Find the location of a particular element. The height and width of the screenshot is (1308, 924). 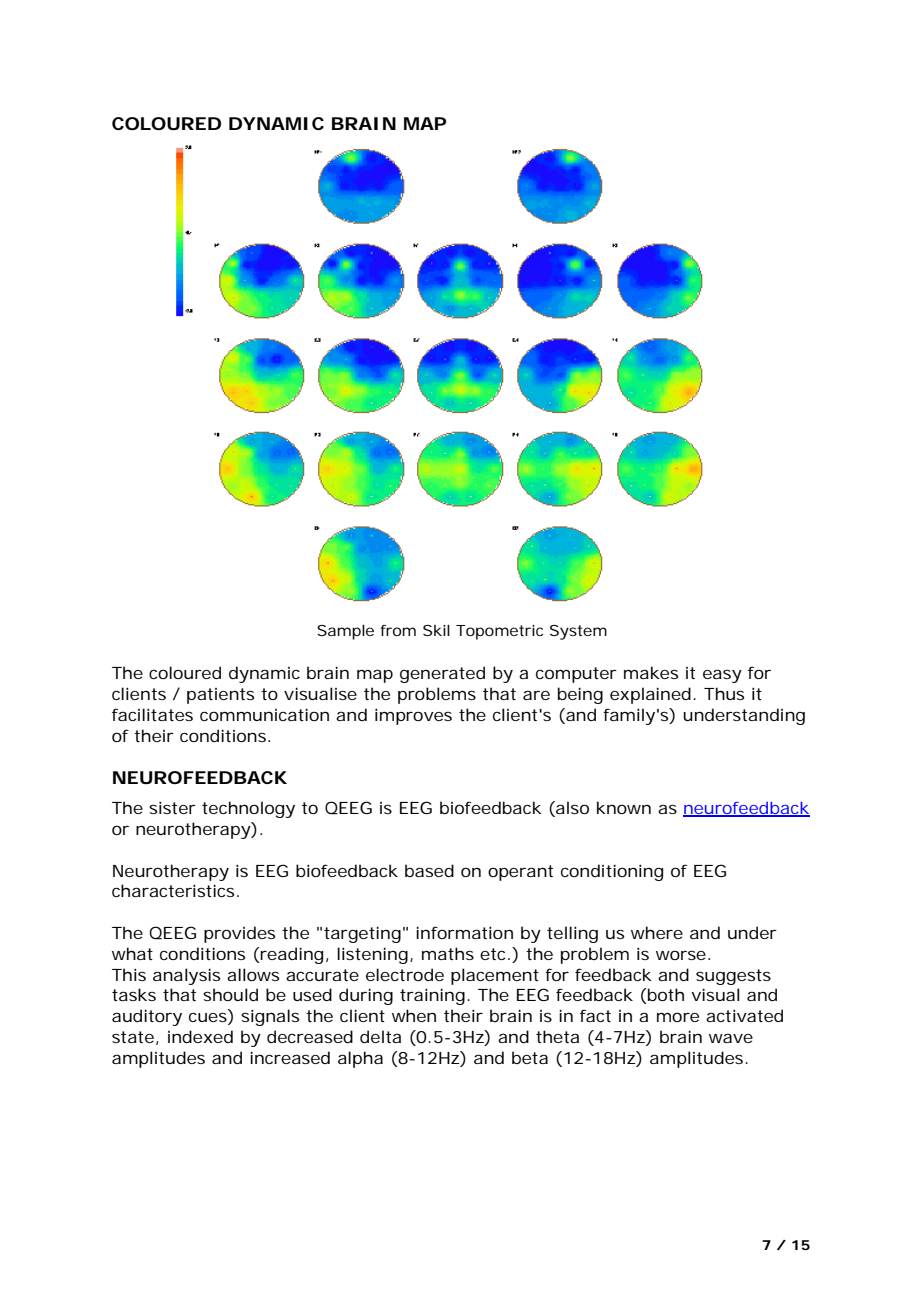

known is located at coordinates (624, 807).
